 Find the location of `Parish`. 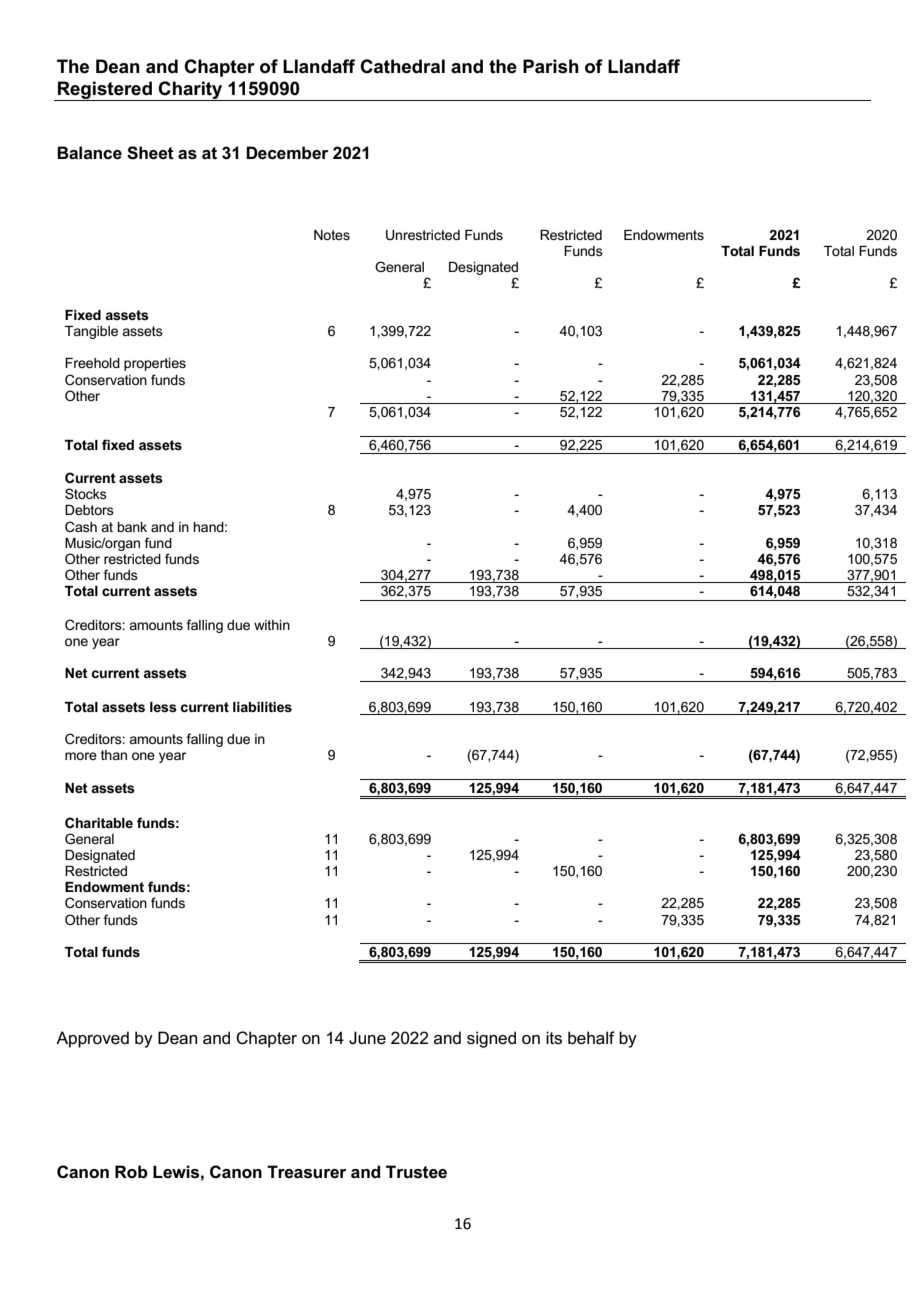

Parish is located at coordinates (551, 66).
